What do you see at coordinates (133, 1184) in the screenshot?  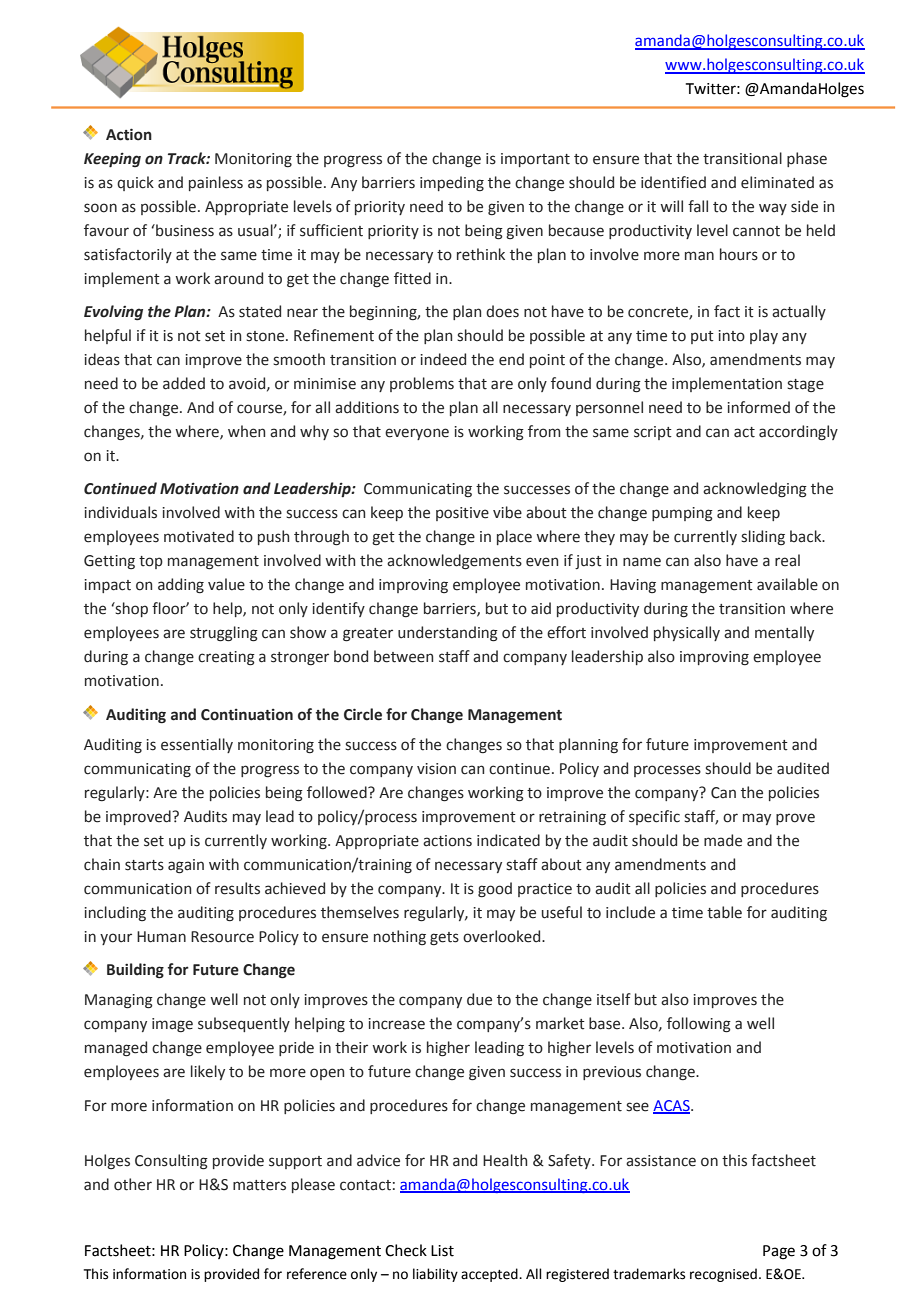 I see `other` at bounding box center [133, 1184].
